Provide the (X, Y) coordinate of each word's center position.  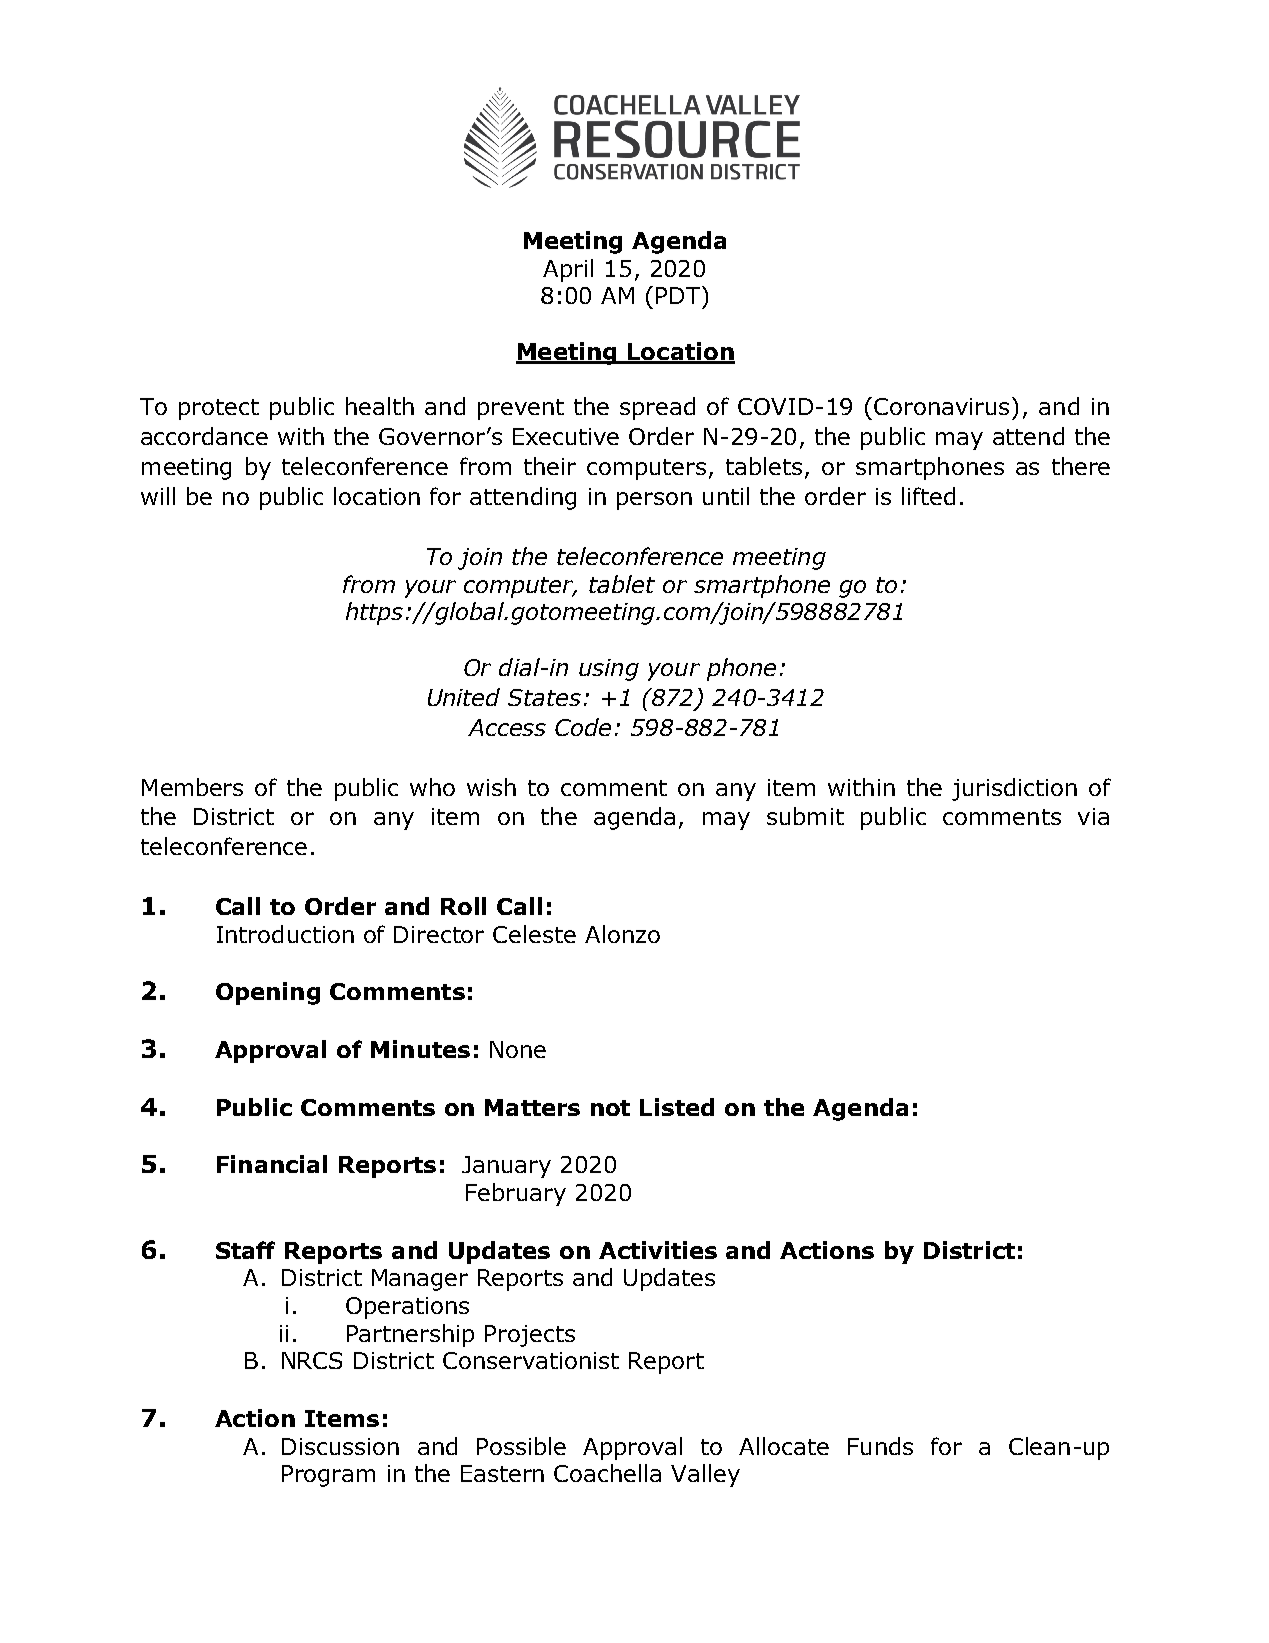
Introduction (285, 934)
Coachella (607, 1473)
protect (219, 409)
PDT (679, 295)
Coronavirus (941, 406)
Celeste (534, 934)
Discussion (340, 1446)
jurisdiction (1014, 789)
